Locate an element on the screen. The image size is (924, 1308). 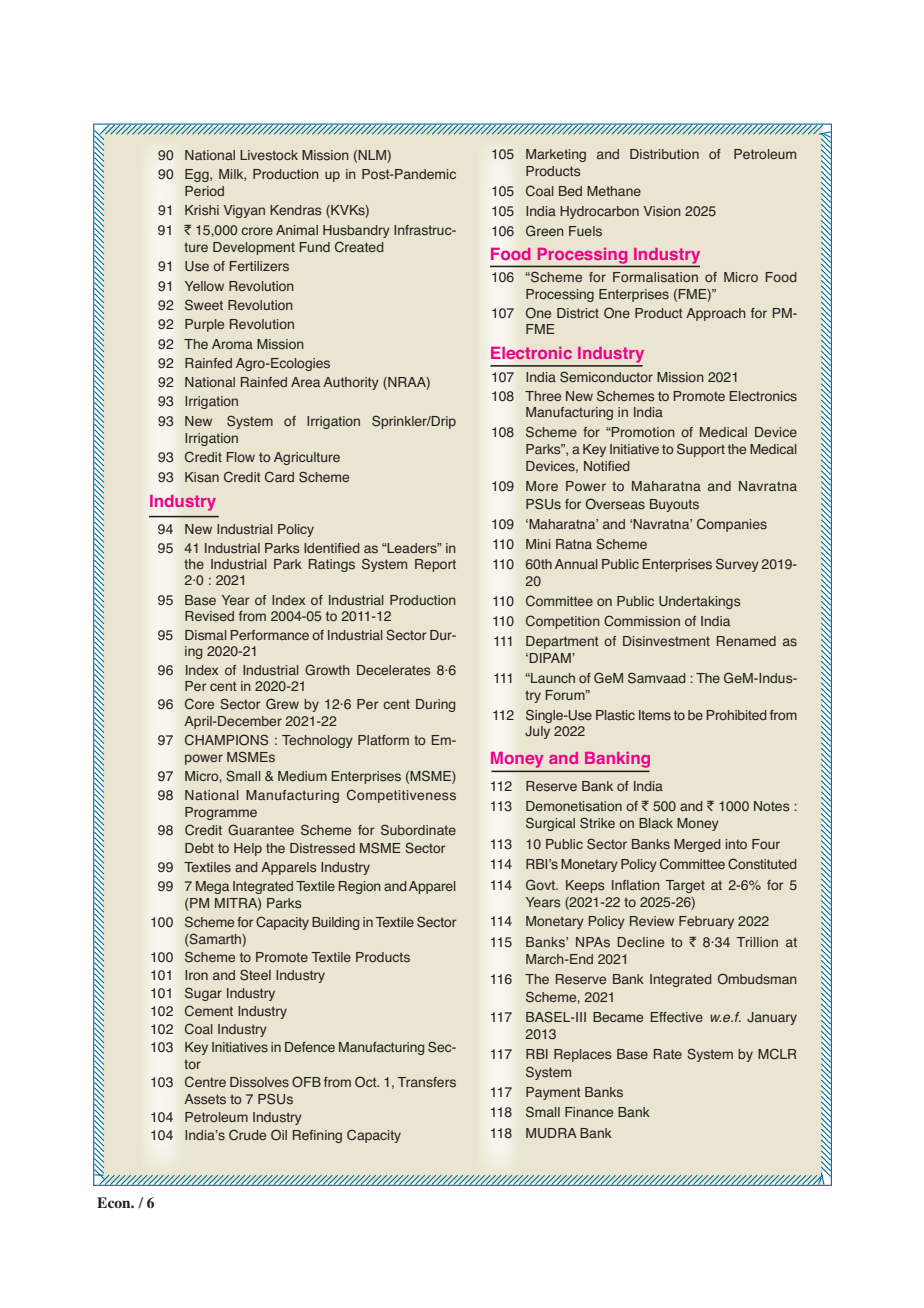
Marketing is located at coordinates (556, 155).
